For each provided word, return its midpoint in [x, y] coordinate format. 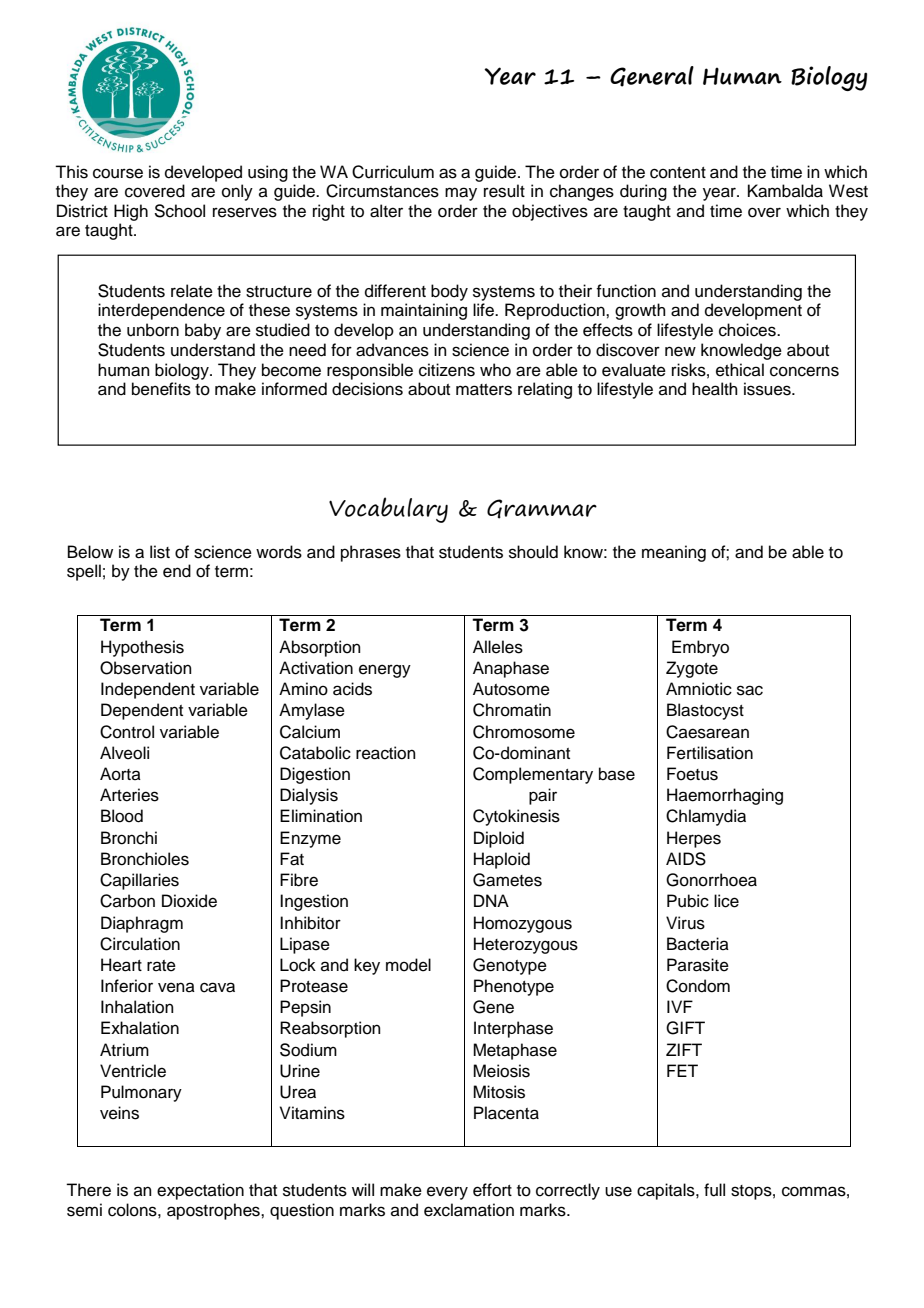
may [461, 194]
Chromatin [512, 710]
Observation [146, 668]
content [678, 173]
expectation [200, 1191]
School [179, 211]
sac [750, 690]
